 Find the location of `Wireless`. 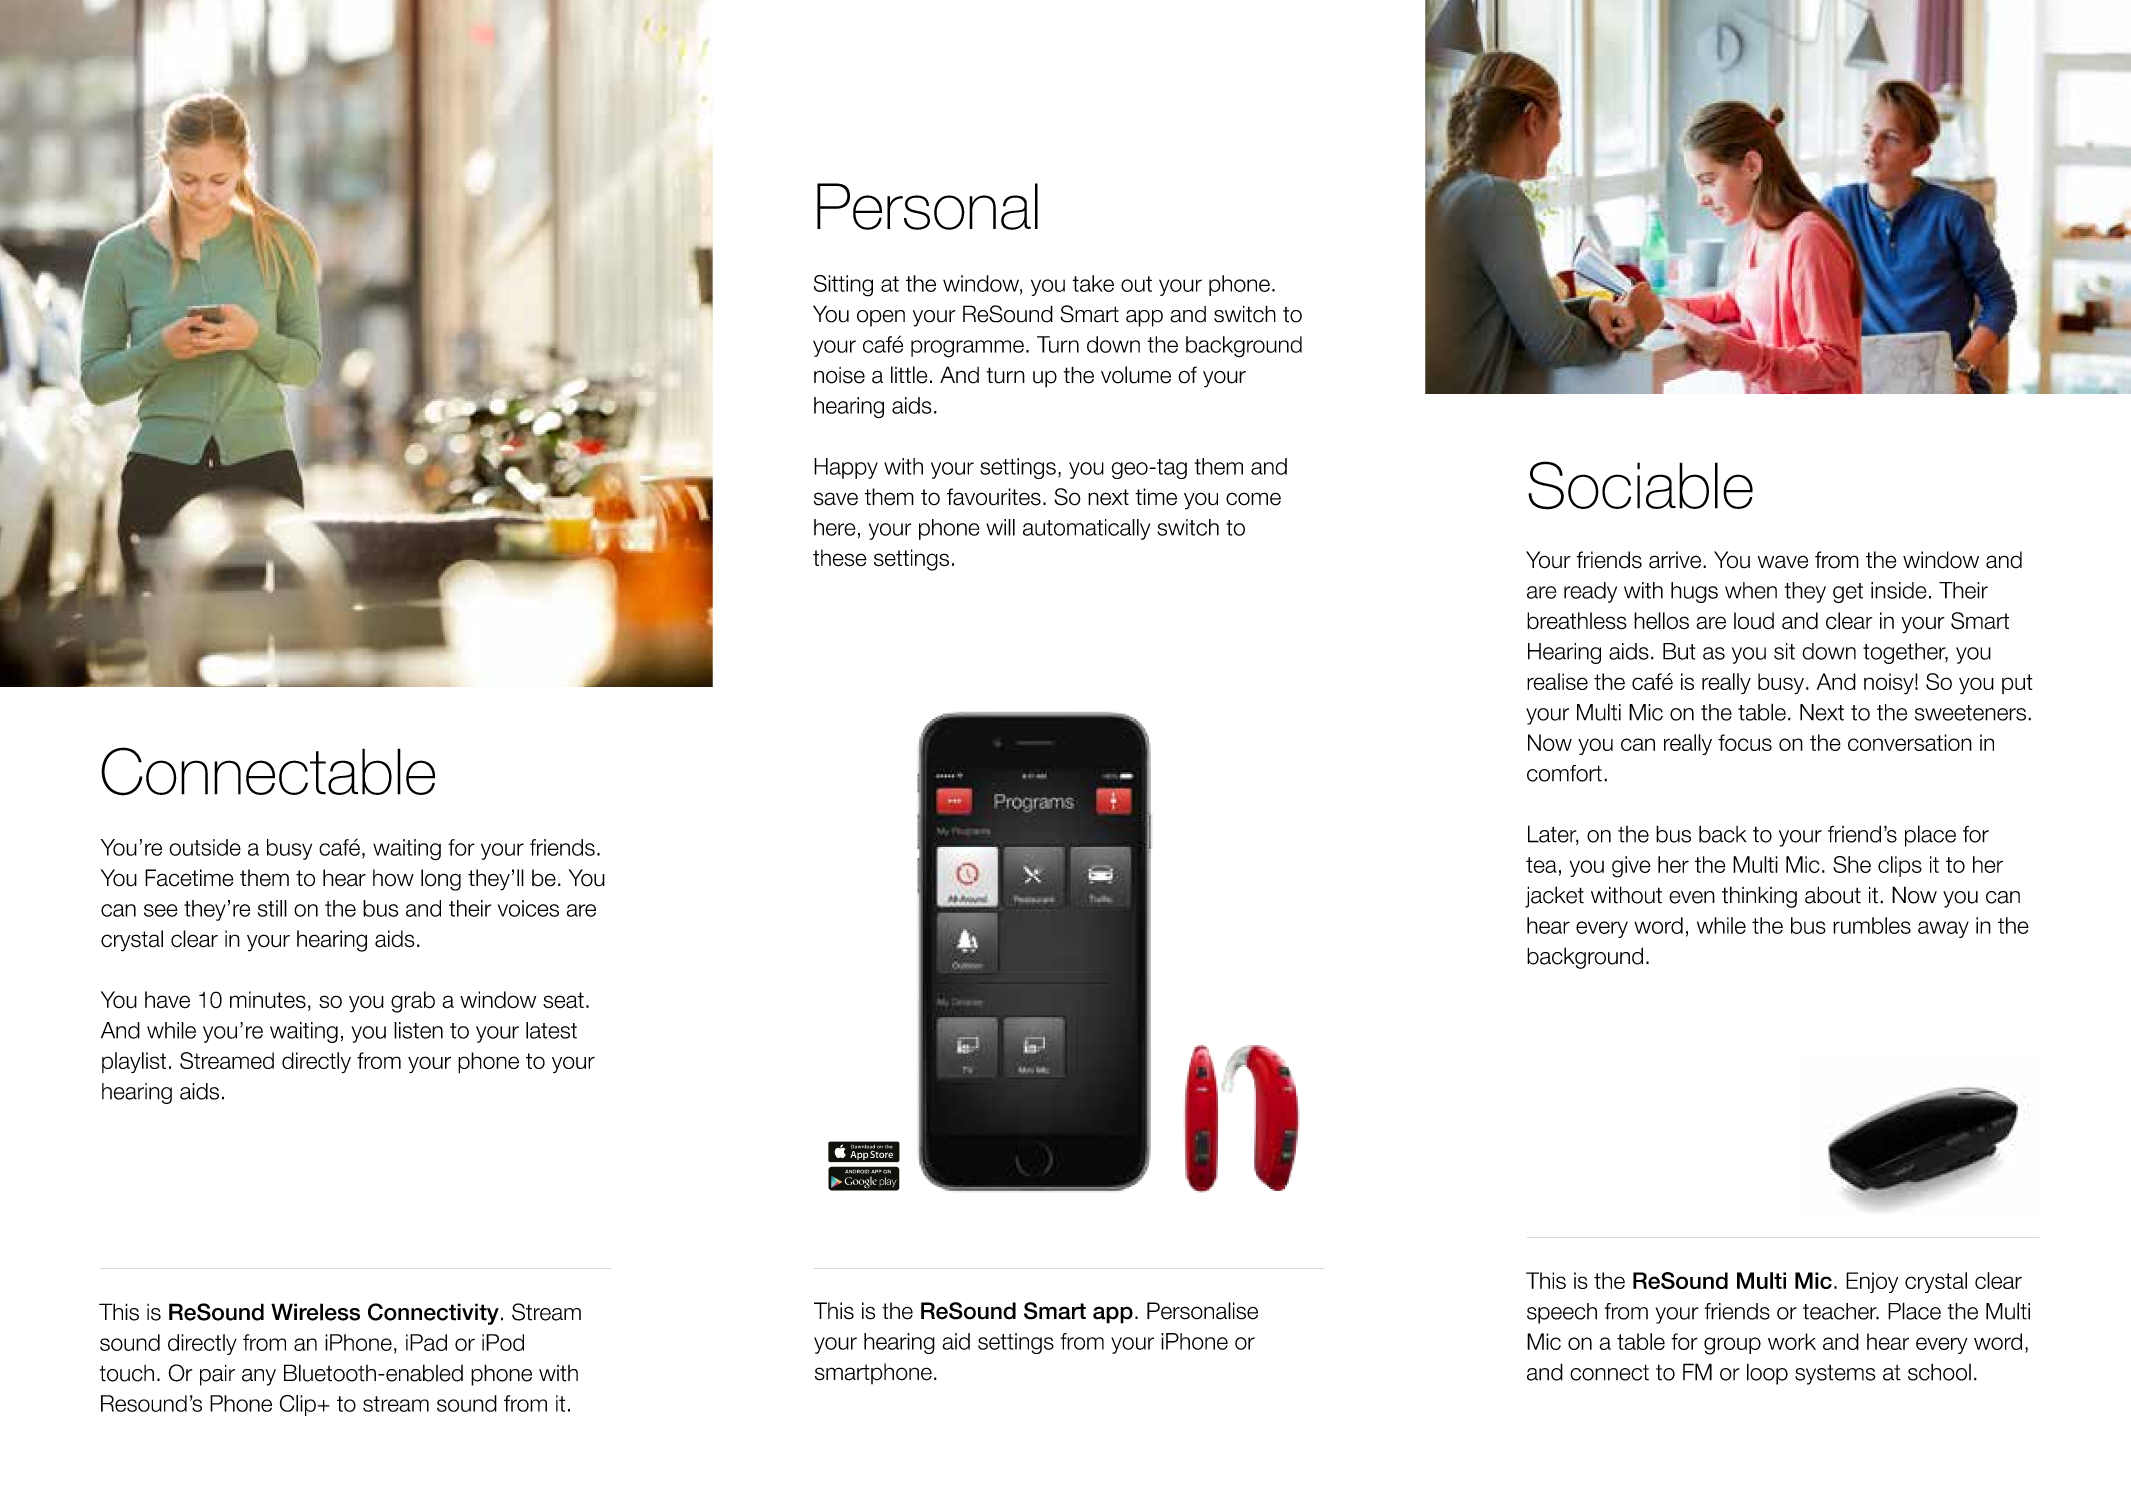

Wireless is located at coordinates (315, 1312).
